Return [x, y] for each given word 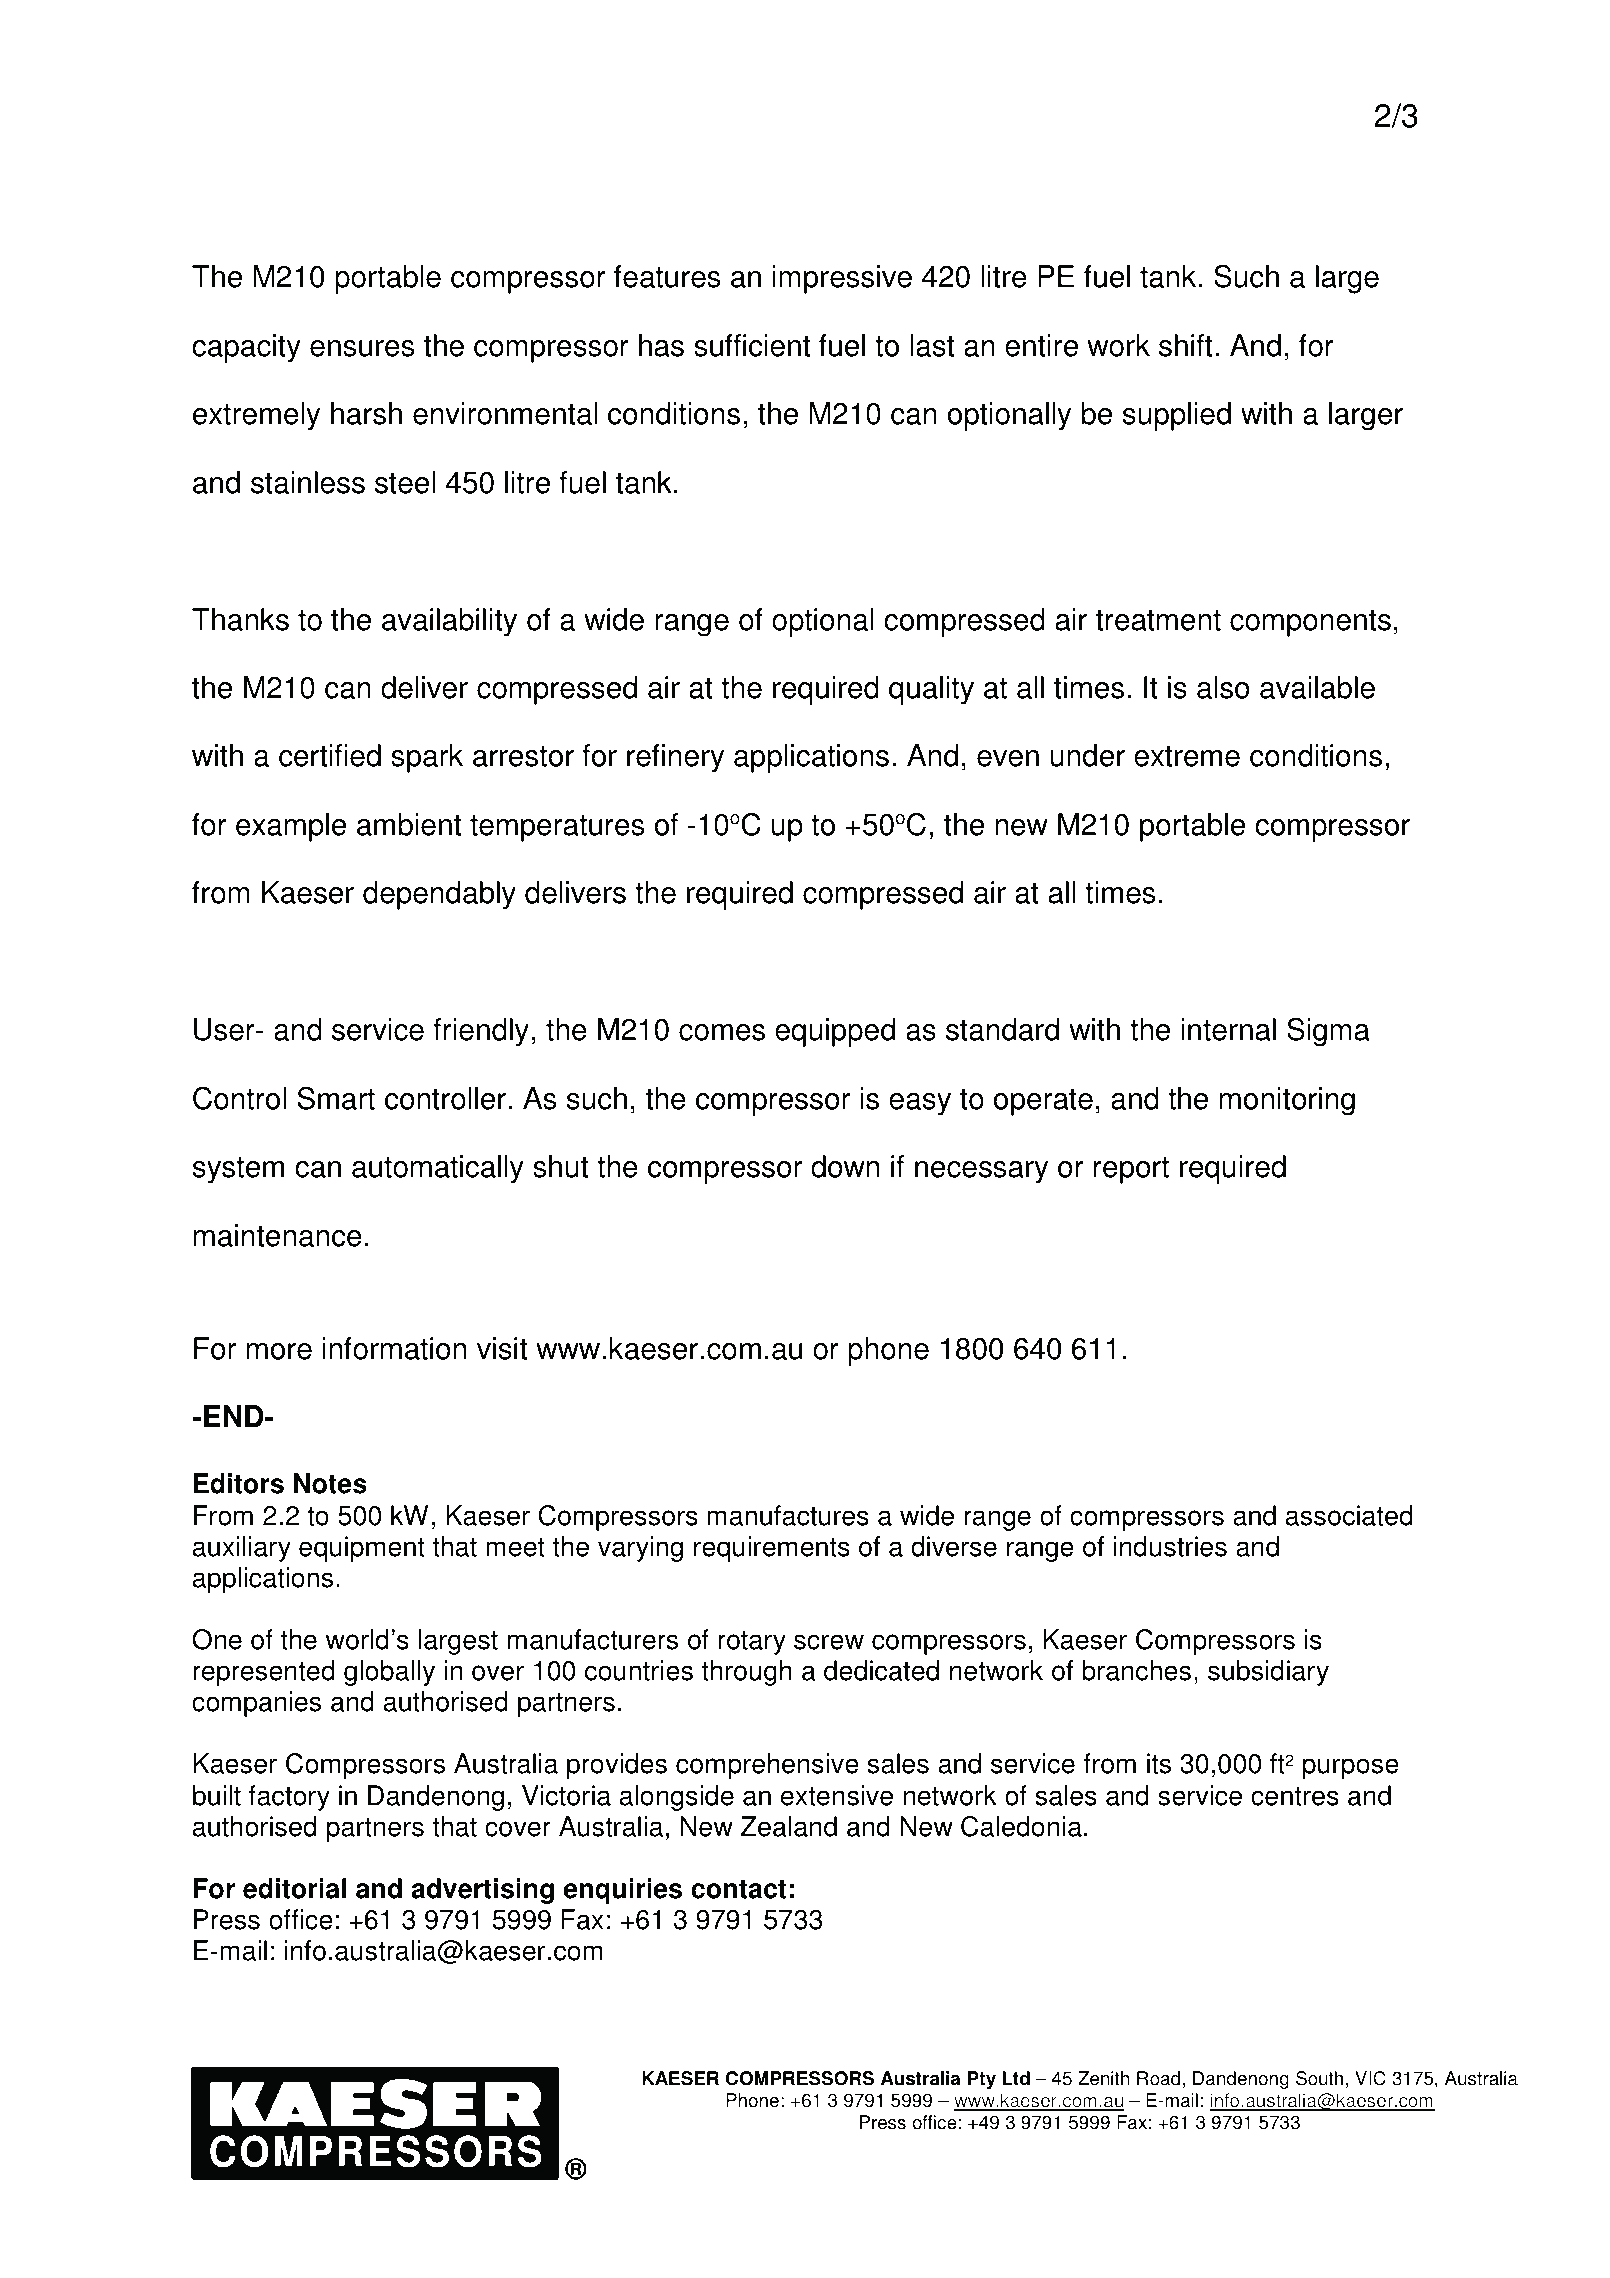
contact [738, 1889]
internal [1228, 1029]
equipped [835, 1032]
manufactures [788, 1515]
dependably [439, 895]
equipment [362, 1549]
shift [1185, 345]
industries [1170, 1546]
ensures [362, 348]
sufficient [752, 345]
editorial [294, 1888]
